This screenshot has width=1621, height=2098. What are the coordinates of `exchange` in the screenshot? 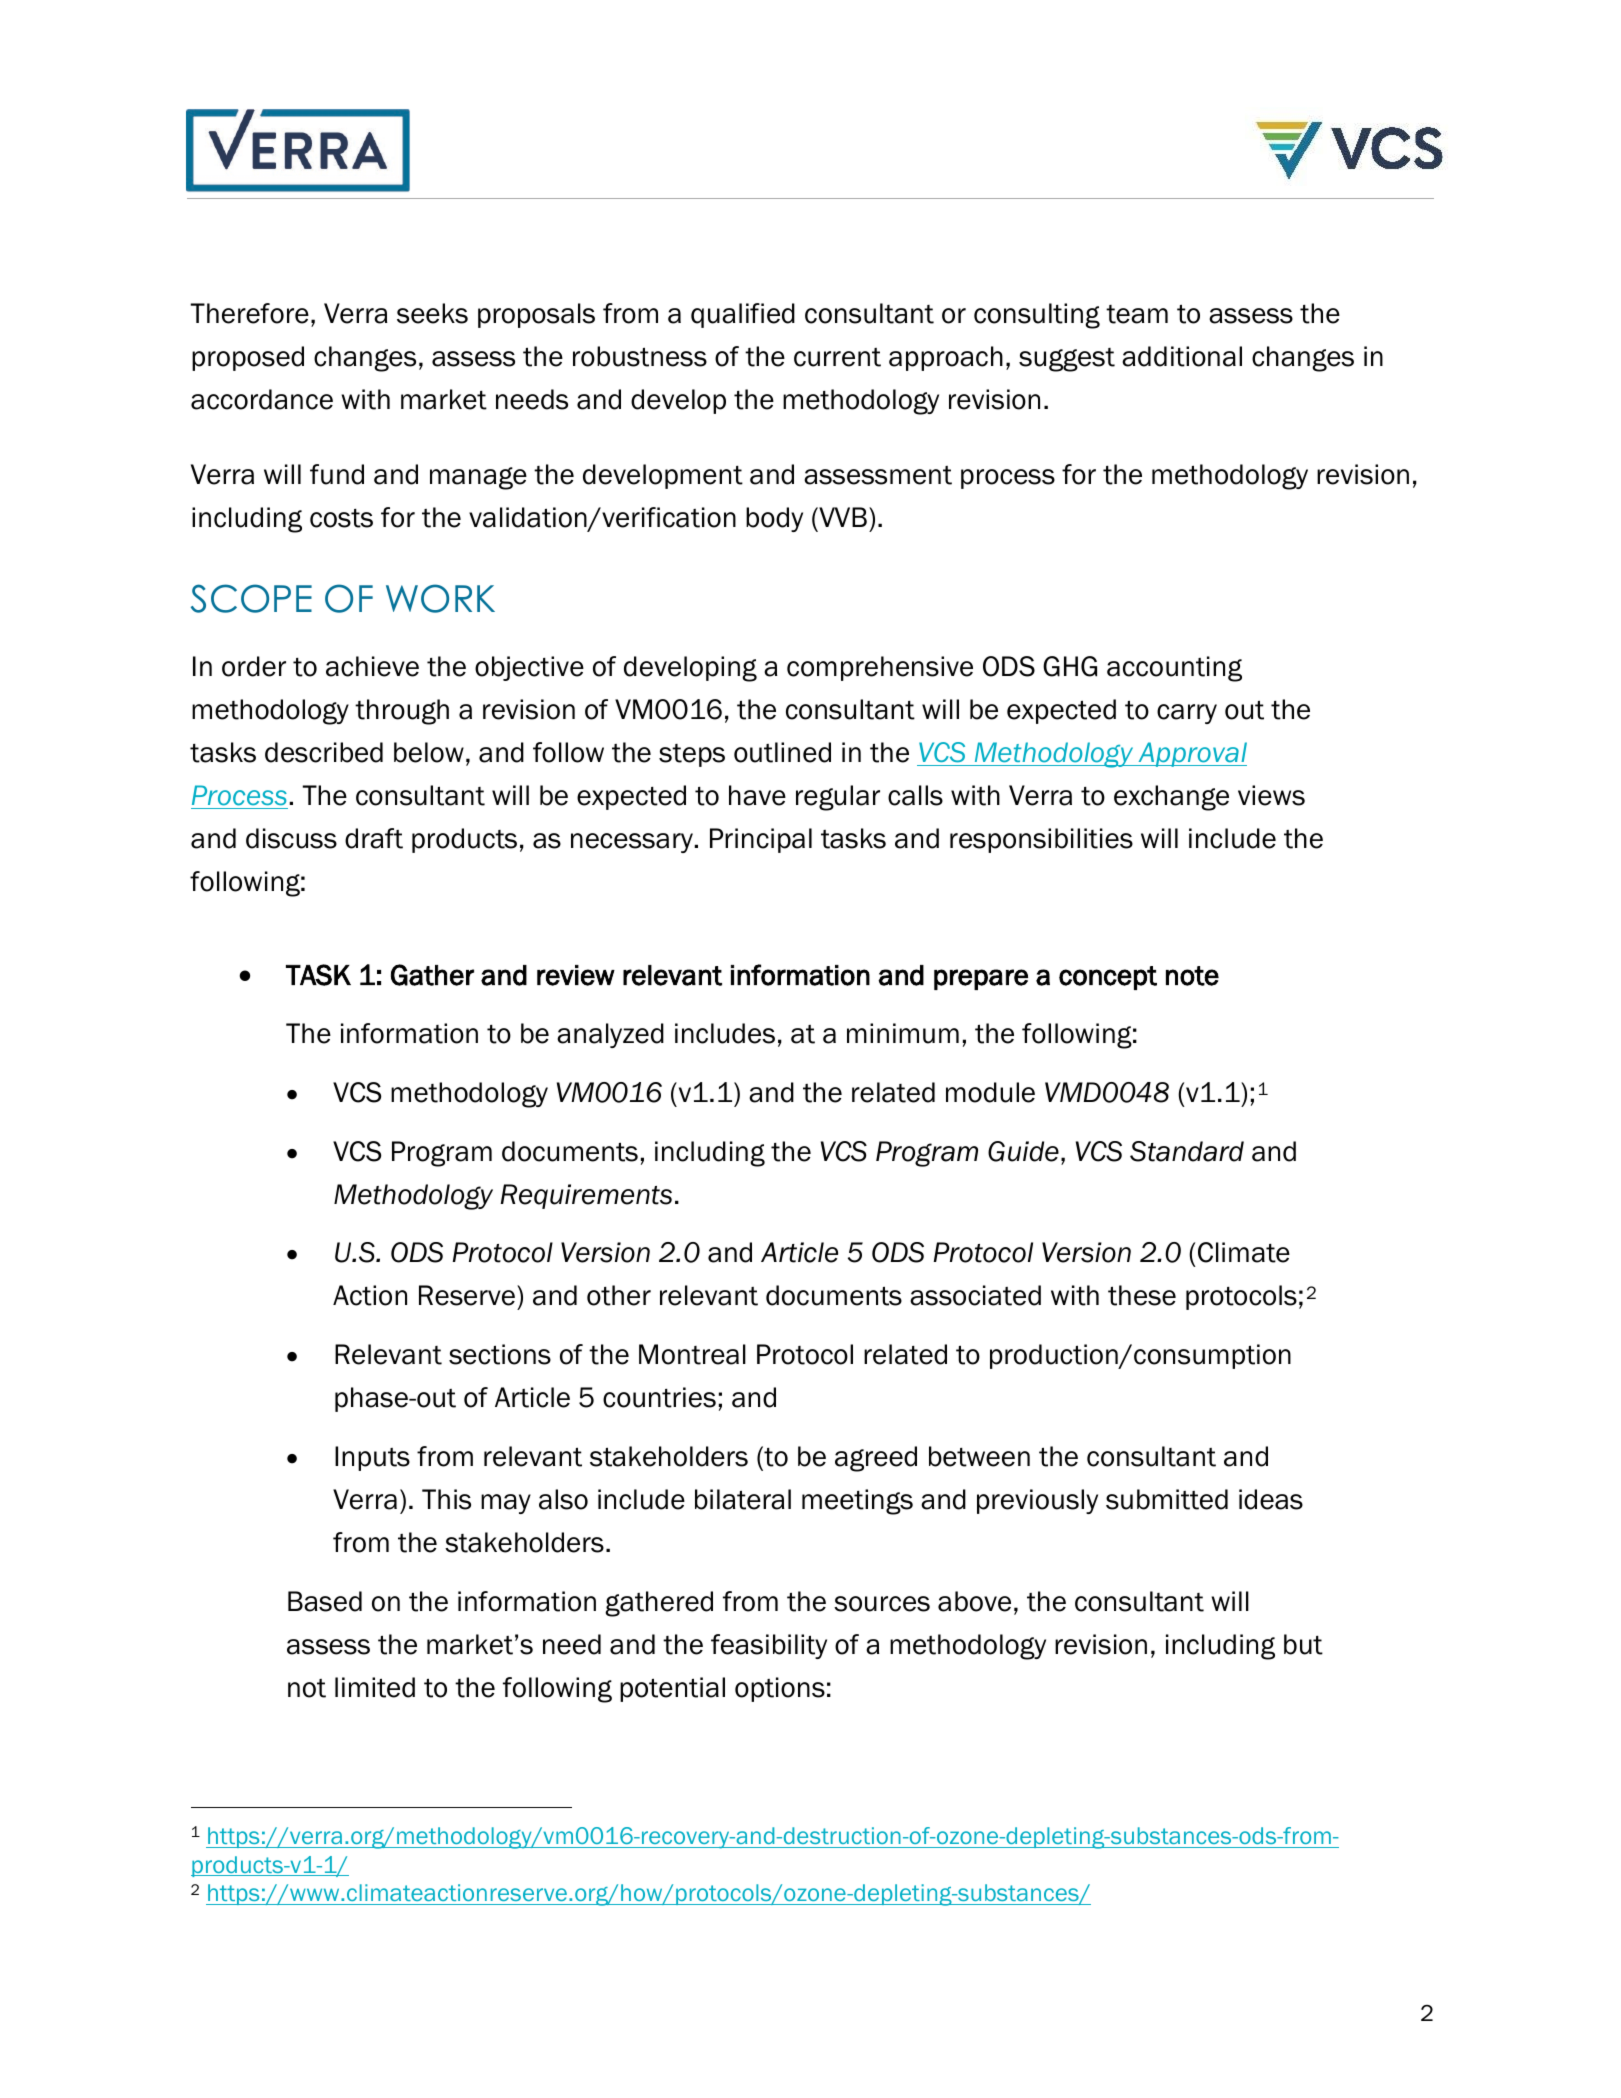 It's located at (1171, 798).
